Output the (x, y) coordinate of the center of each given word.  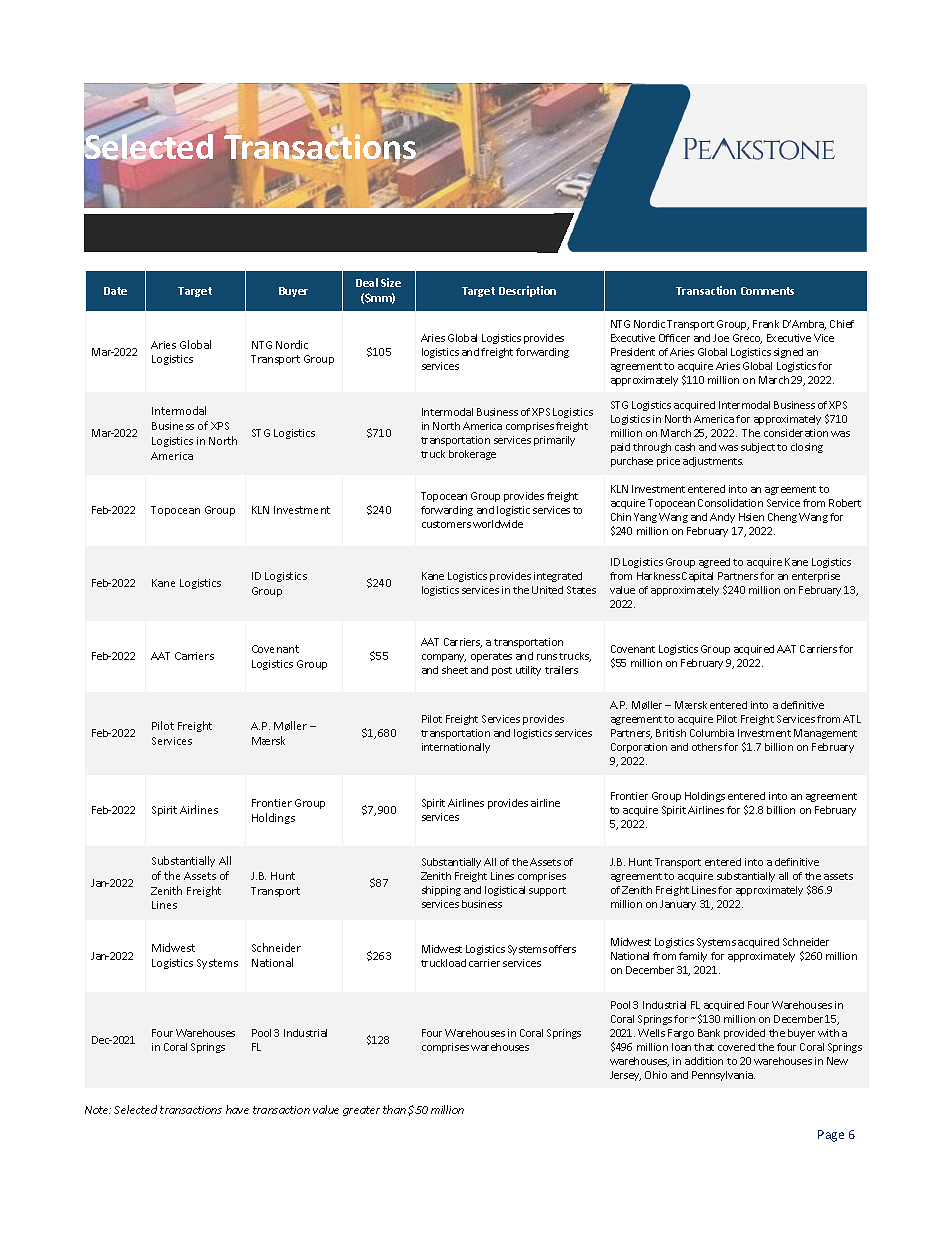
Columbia (712, 733)
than (394, 1109)
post (502, 671)
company (444, 658)
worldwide (498, 524)
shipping (441, 891)
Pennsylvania (723, 1076)
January (678, 905)
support (547, 891)
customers (446, 524)
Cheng (782, 518)
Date (115, 291)
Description (527, 291)
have (237, 1109)
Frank (766, 324)
